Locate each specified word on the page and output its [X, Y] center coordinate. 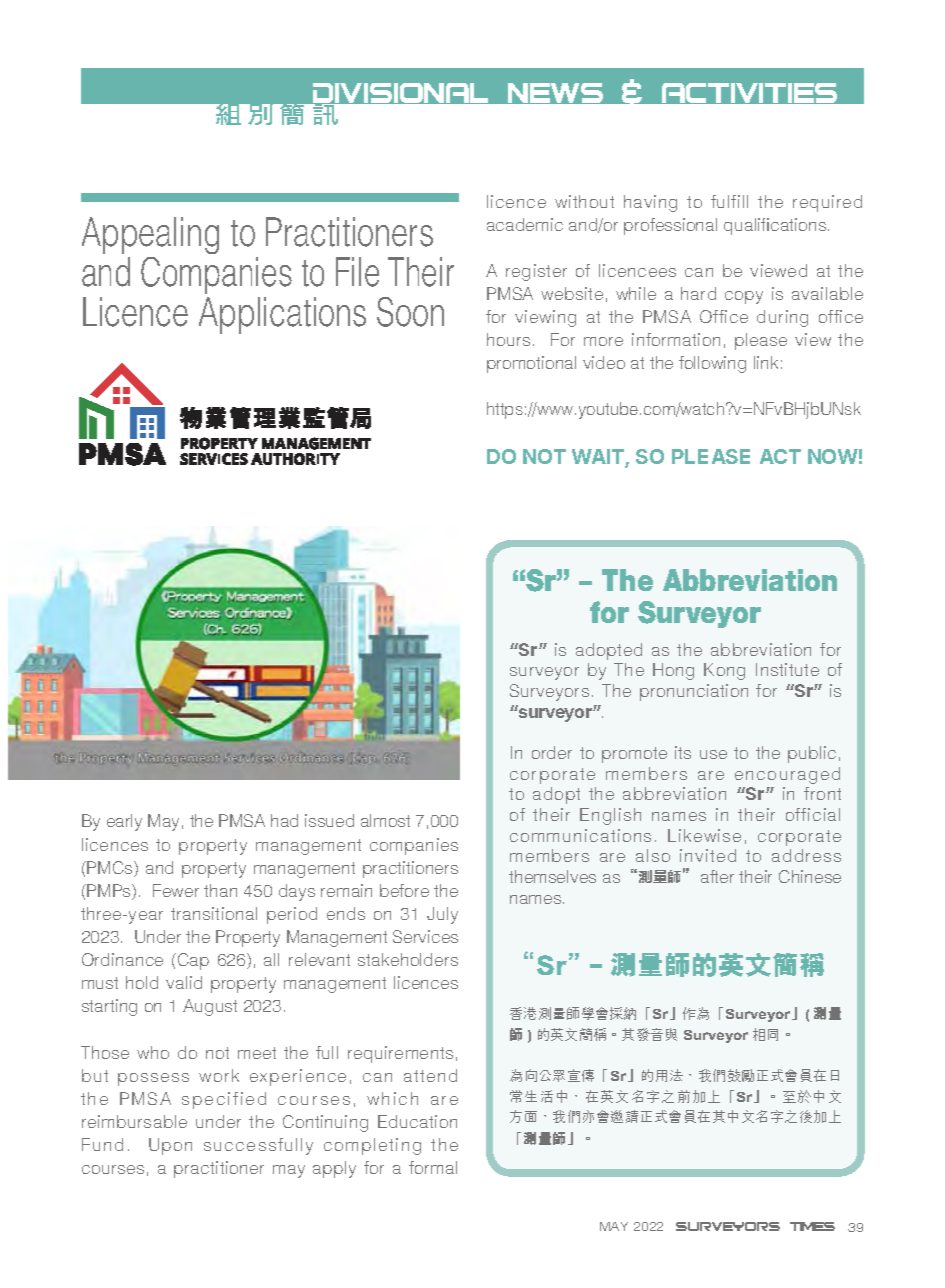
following [712, 364]
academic [525, 224]
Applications [282, 315]
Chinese [810, 876]
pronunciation [694, 692]
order [552, 752]
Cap [193, 961]
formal [433, 1167]
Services [425, 936]
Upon [170, 1146]
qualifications [775, 226]
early [124, 822]
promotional [531, 364]
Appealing [150, 237]
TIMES [812, 1226]
